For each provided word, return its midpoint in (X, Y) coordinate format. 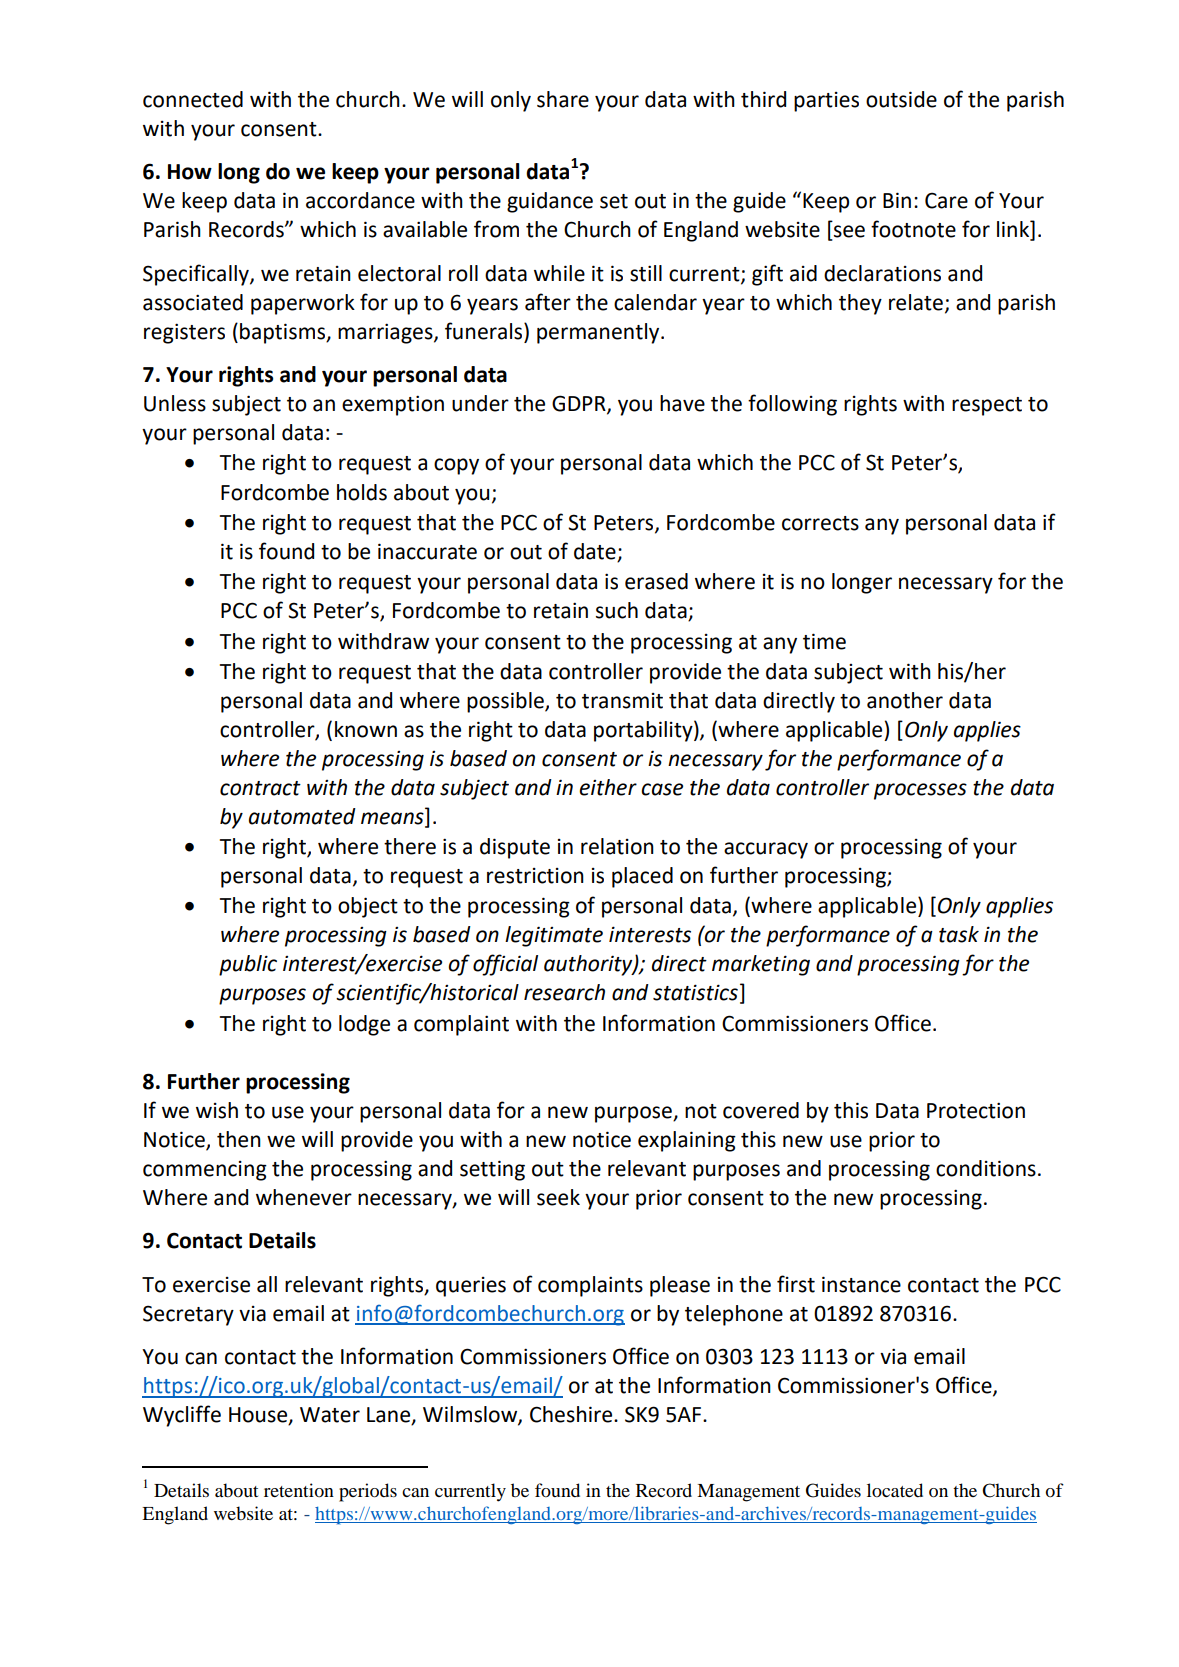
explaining (687, 1141)
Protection (976, 1110)
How (190, 172)
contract (260, 788)
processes (920, 791)
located (895, 1490)
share (563, 99)
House (259, 1416)
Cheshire (572, 1414)
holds (362, 492)
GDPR (580, 404)
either (608, 787)
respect (987, 406)
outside (901, 99)
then (239, 1139)
